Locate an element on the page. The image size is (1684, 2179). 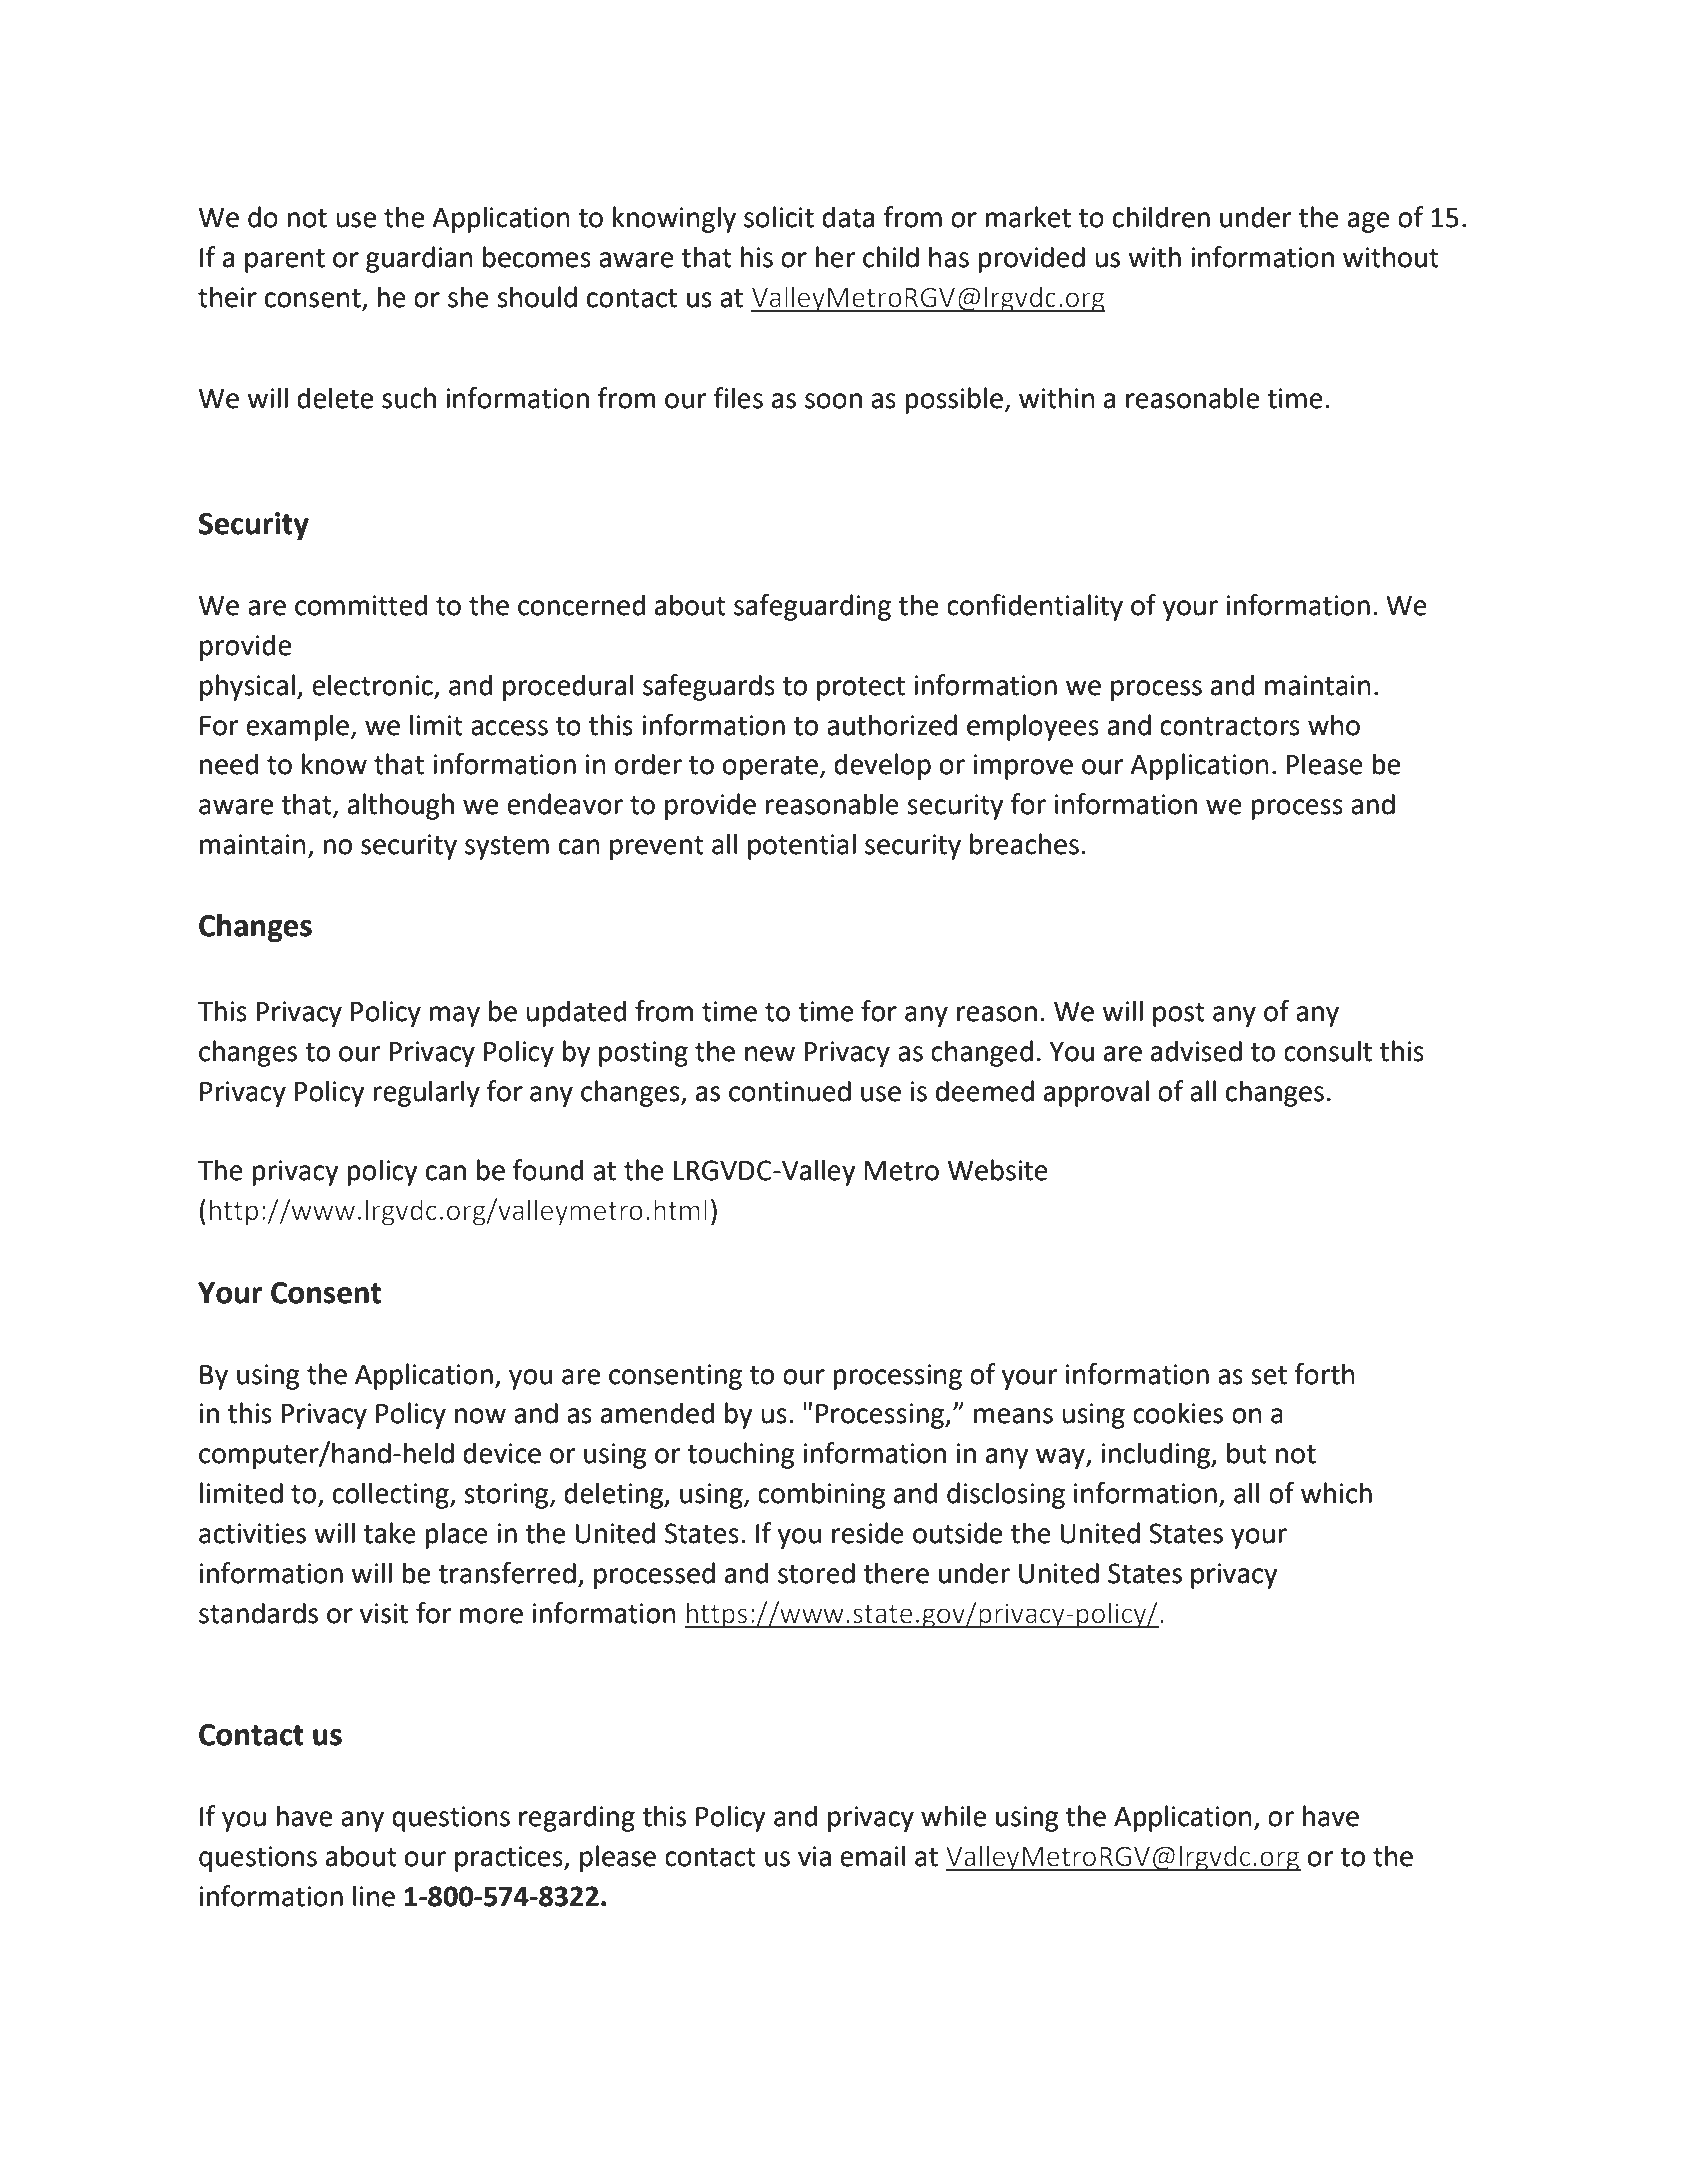
solicit is located at coordinates (779, 217).
